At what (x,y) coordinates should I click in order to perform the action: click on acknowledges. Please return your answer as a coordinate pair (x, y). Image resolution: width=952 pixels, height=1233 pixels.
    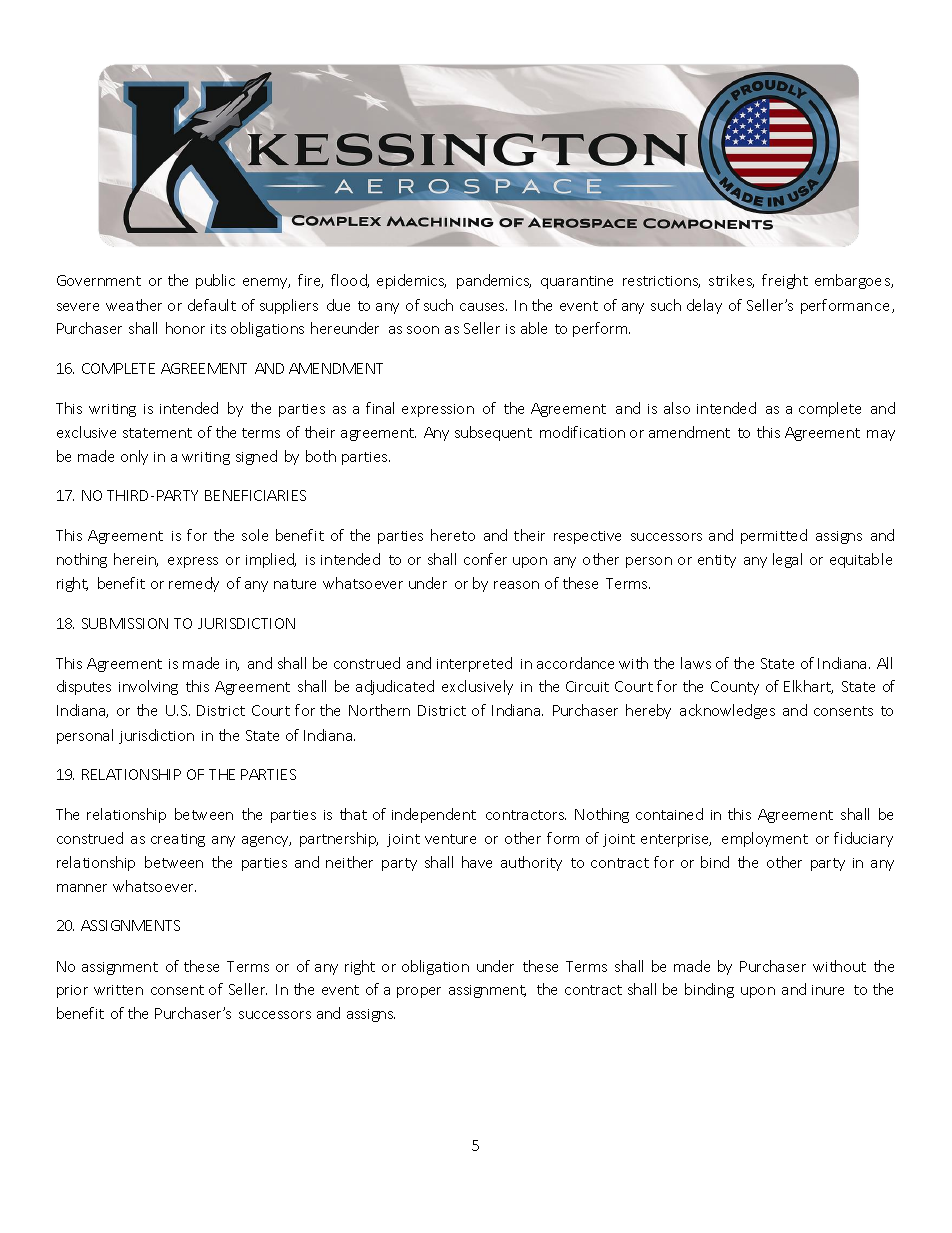
    Looking at the image, I should click on (727, 711).
